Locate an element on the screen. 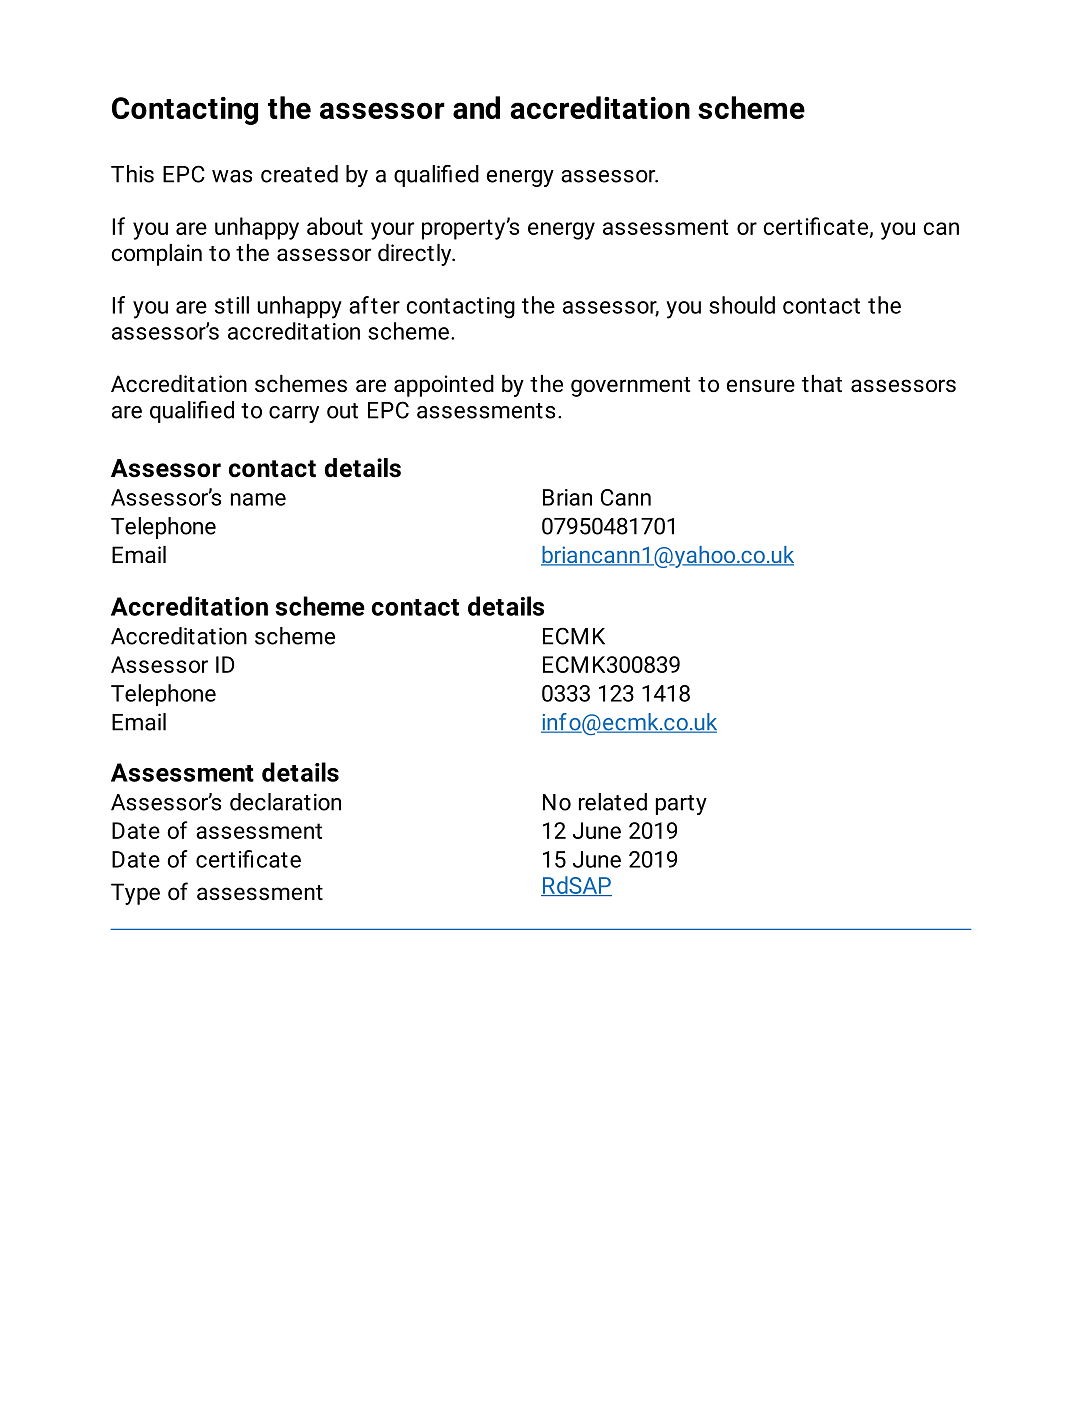  Type is located at coordinates (135, 894).
